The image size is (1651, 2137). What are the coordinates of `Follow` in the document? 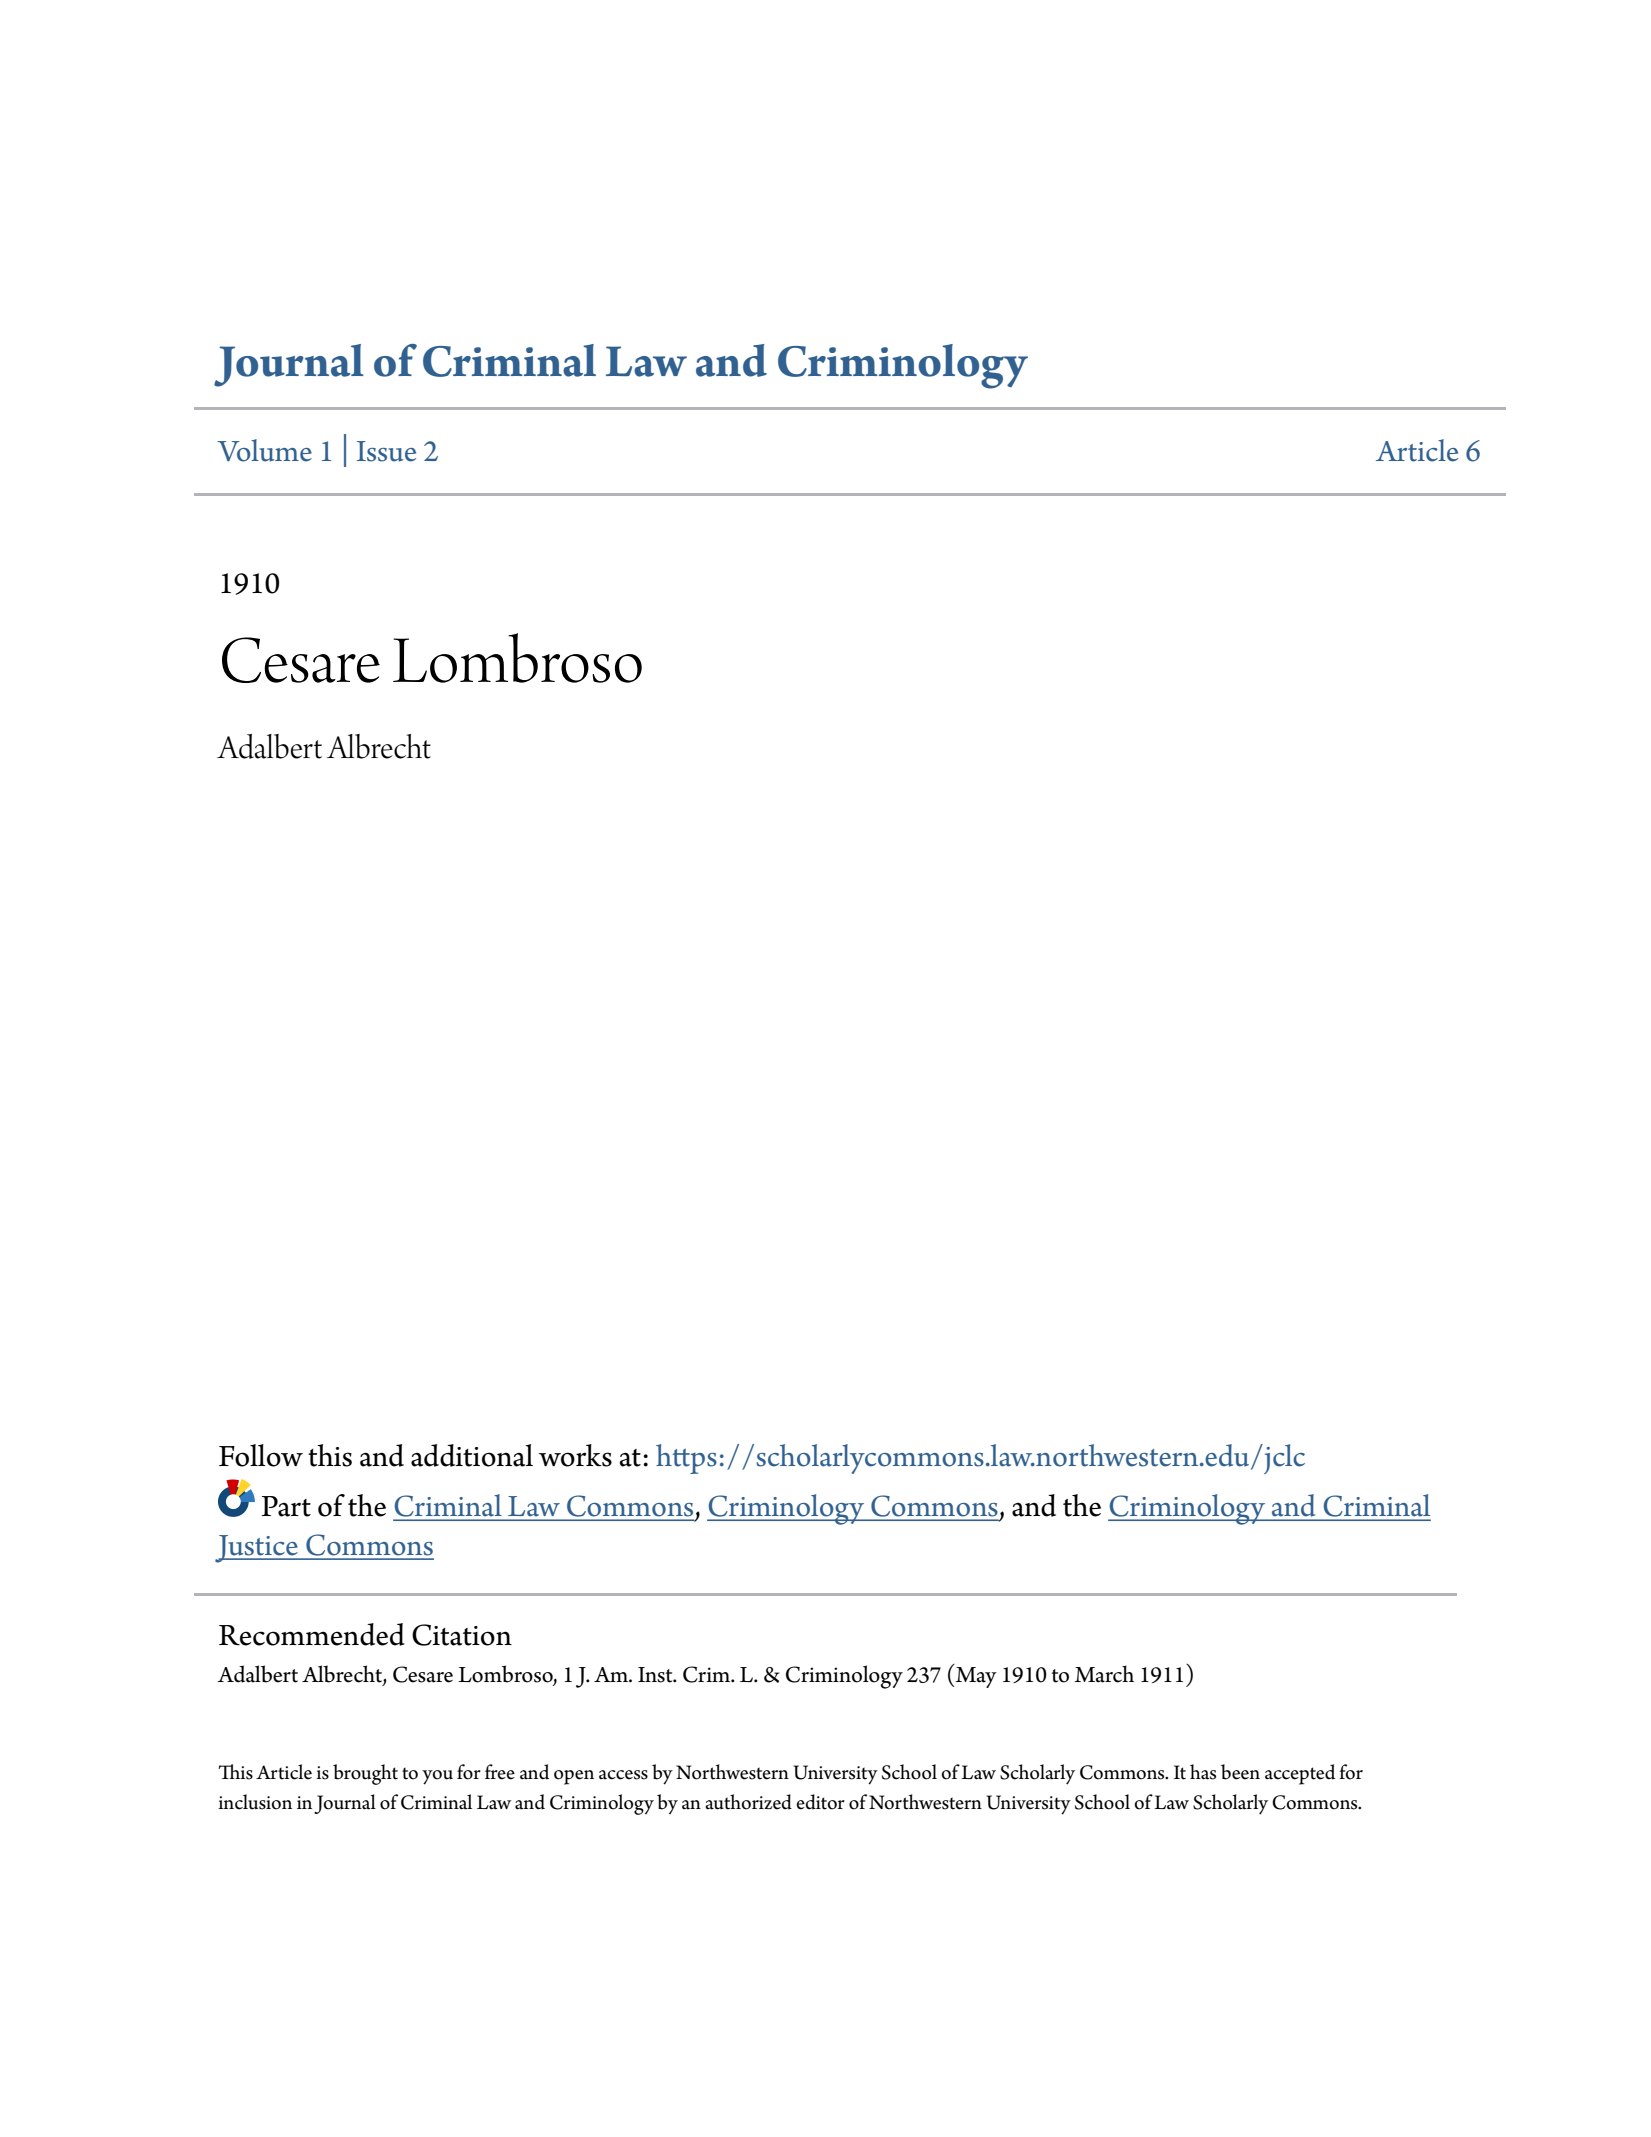 It's located at (261, 1455).
